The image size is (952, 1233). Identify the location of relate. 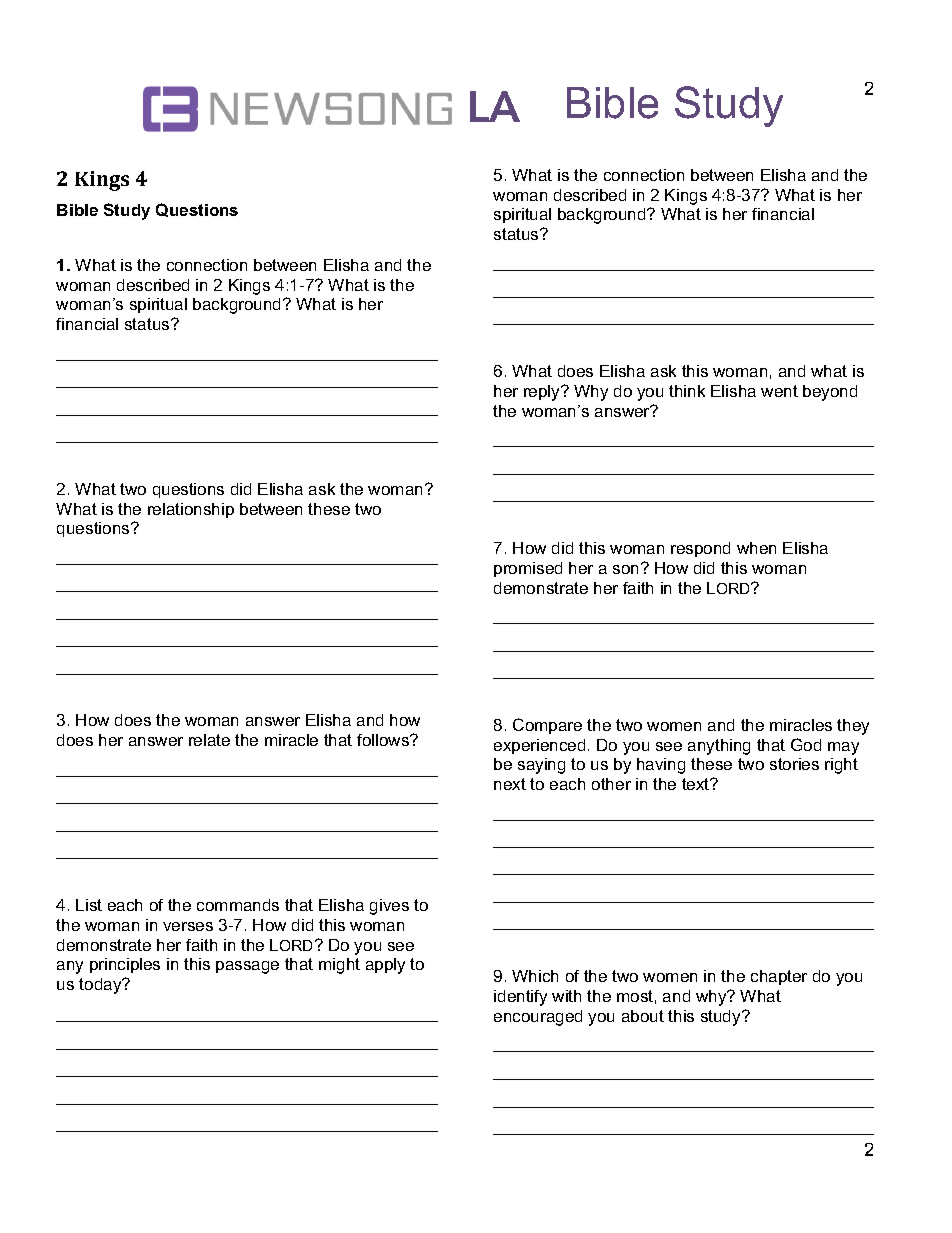
(209, 740).
